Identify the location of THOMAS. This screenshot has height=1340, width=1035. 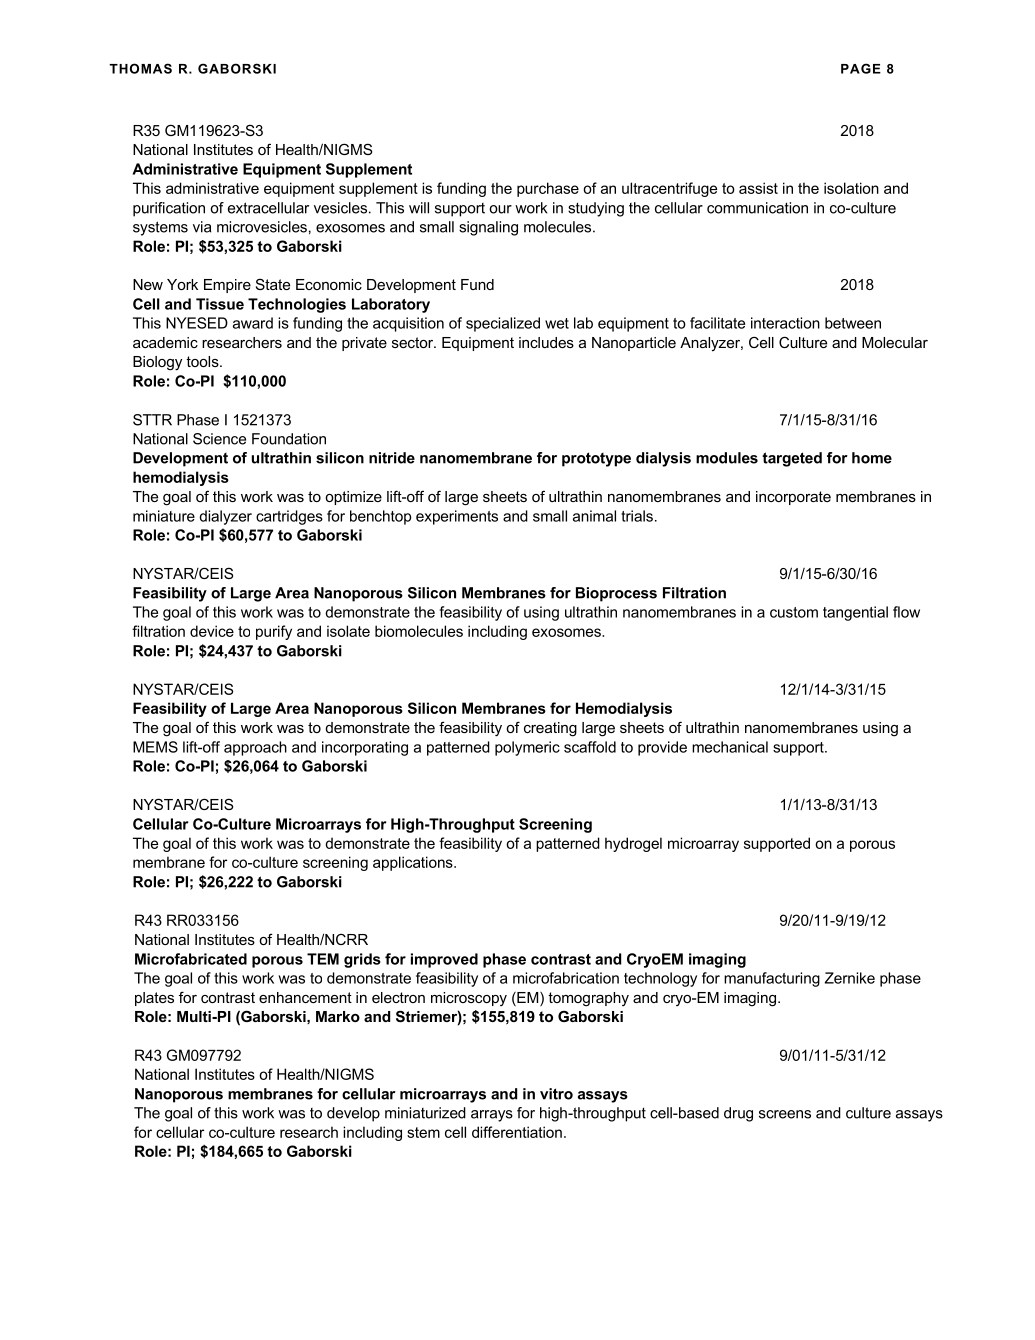
(140, 68).
